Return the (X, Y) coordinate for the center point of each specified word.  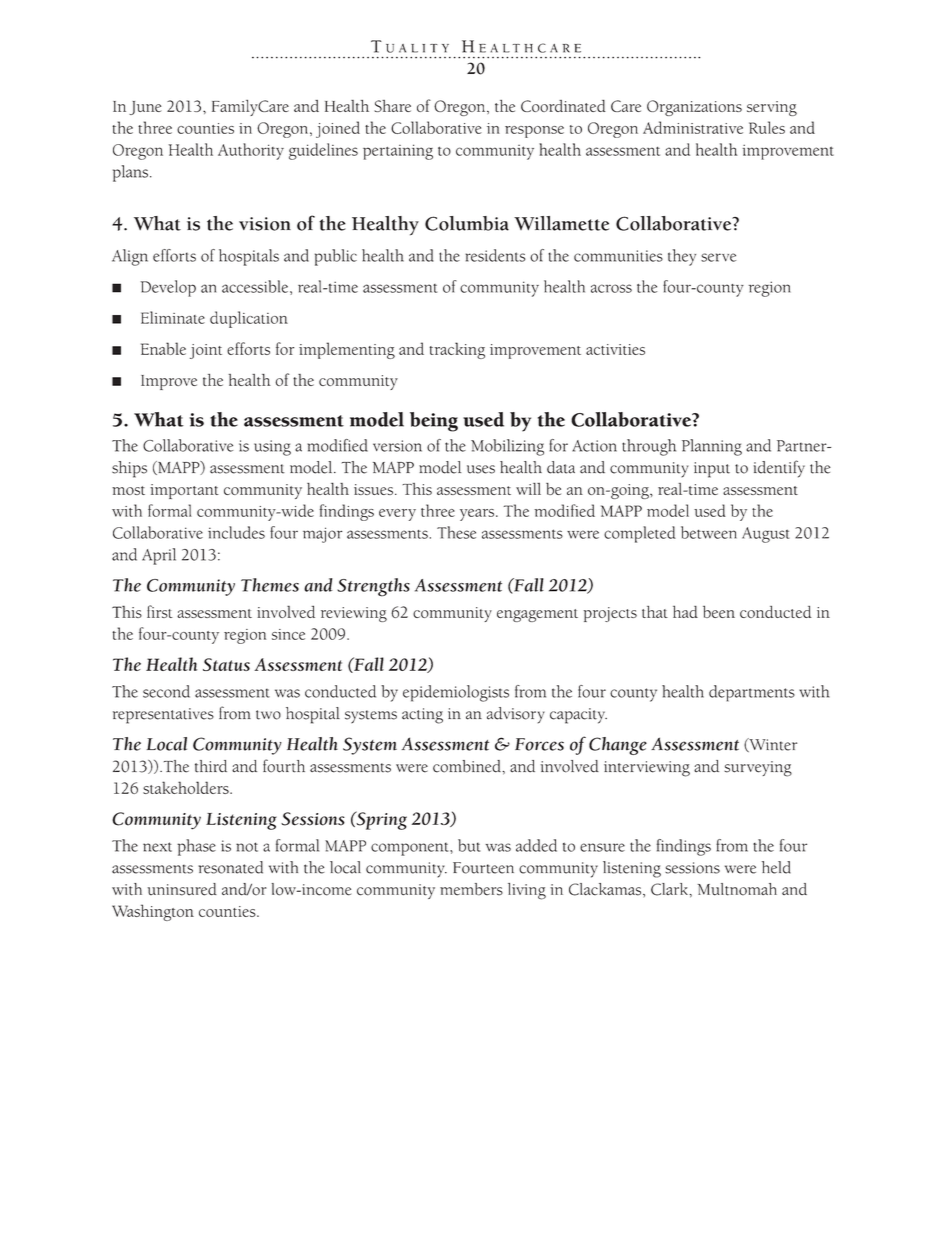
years (478, 515)
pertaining (398, 152)
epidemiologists (456, 693)
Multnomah (737, 889)
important (184, 491)
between (709, 532)
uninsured (182, 889)
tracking (457, 350)
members (471, 889)
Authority (251, 151)
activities (615, 349)
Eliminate (173, 317)
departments (752, 693)
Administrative (693, 127)
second (166, 691)
